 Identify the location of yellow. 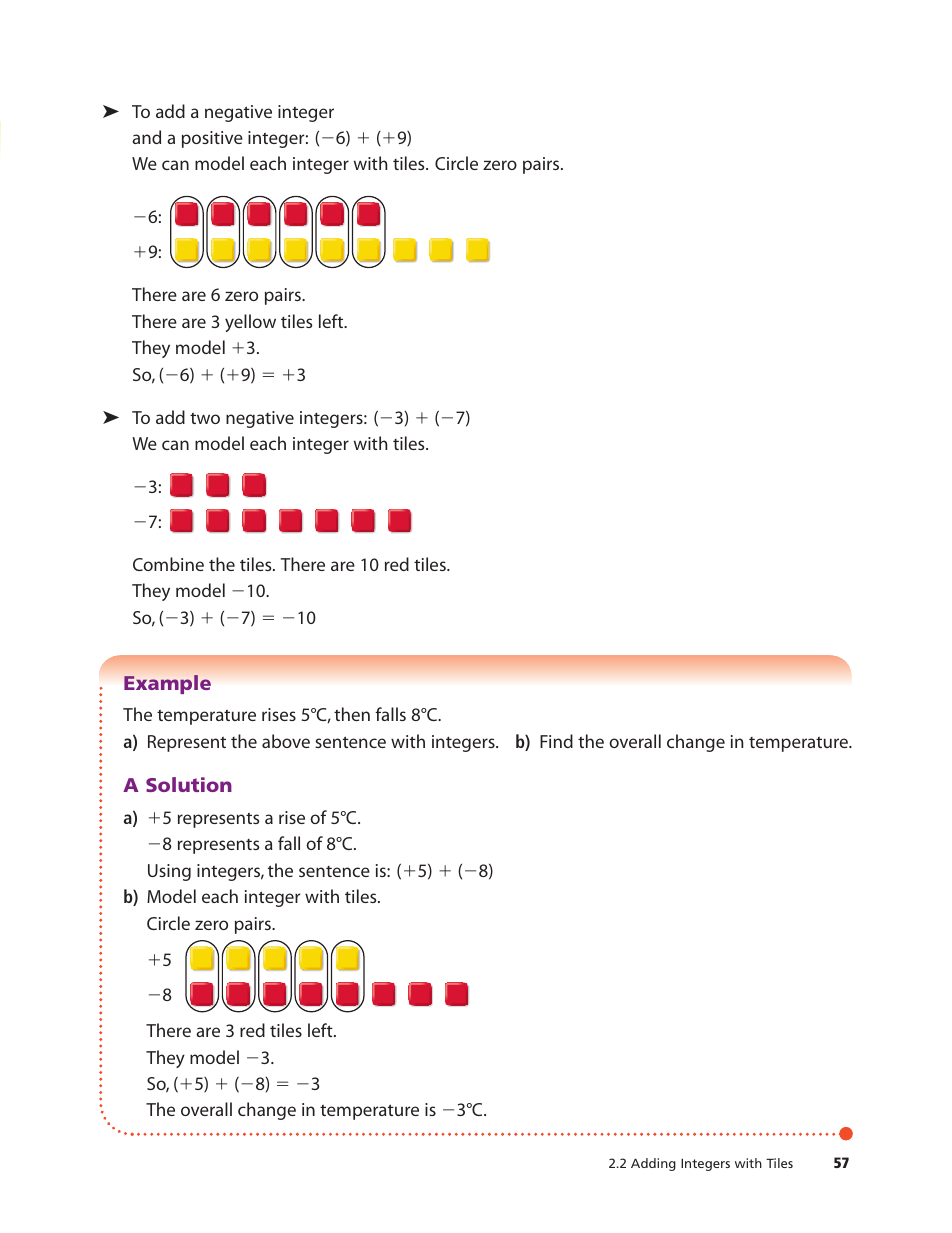
(250, 323).
